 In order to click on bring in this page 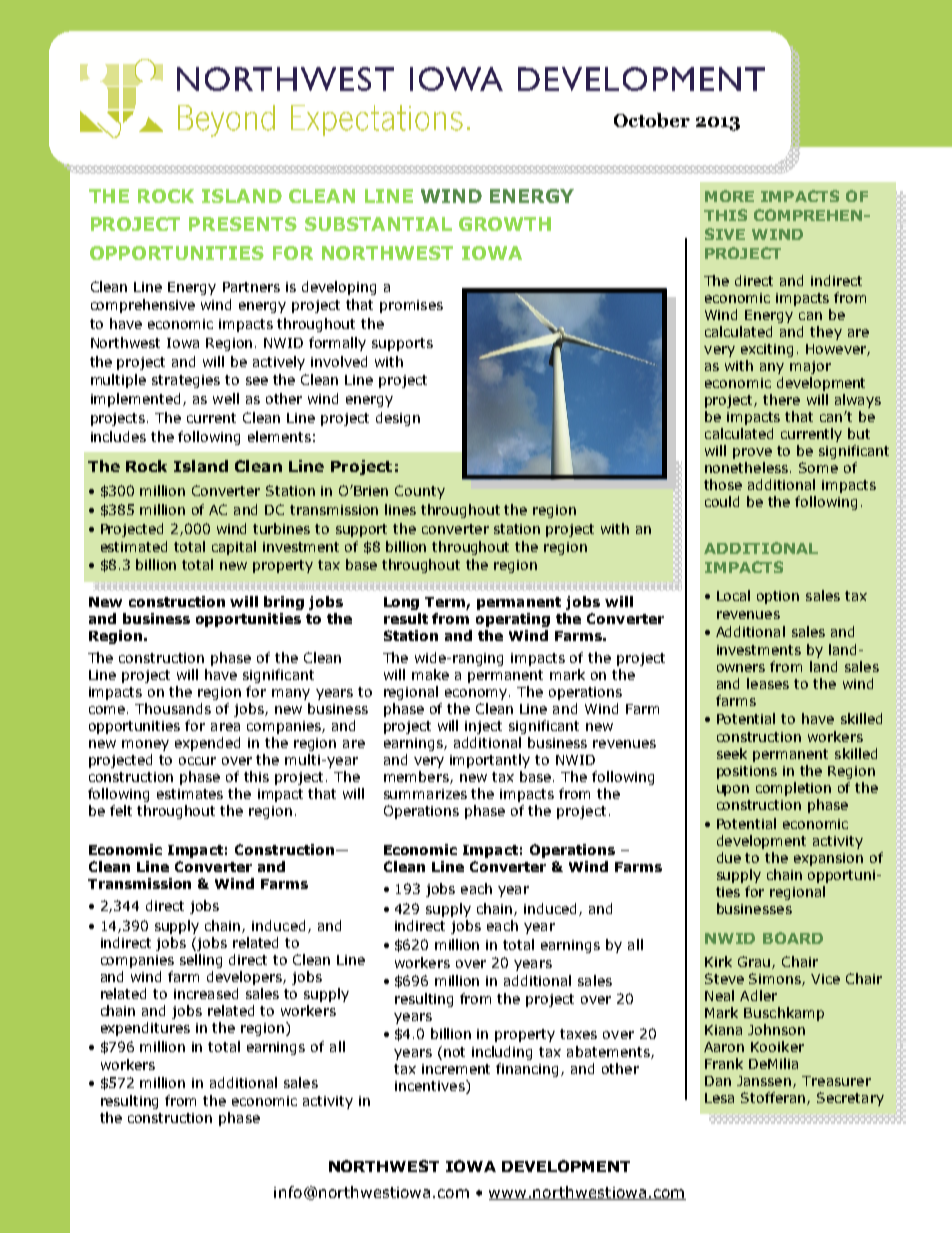, I will do `click(284, 603)`.
